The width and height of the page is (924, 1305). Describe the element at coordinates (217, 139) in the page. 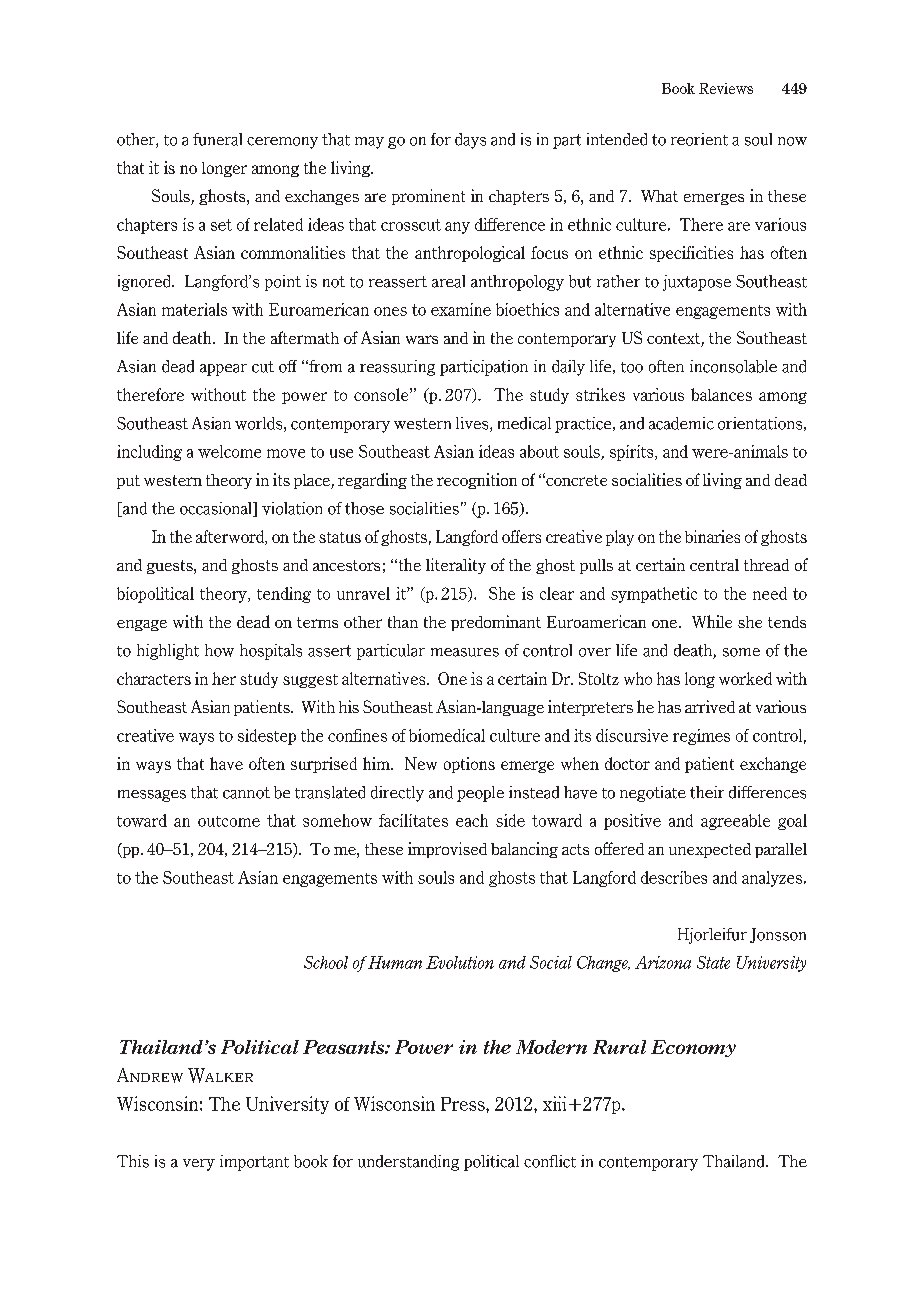

I see `funeral` at that location.
